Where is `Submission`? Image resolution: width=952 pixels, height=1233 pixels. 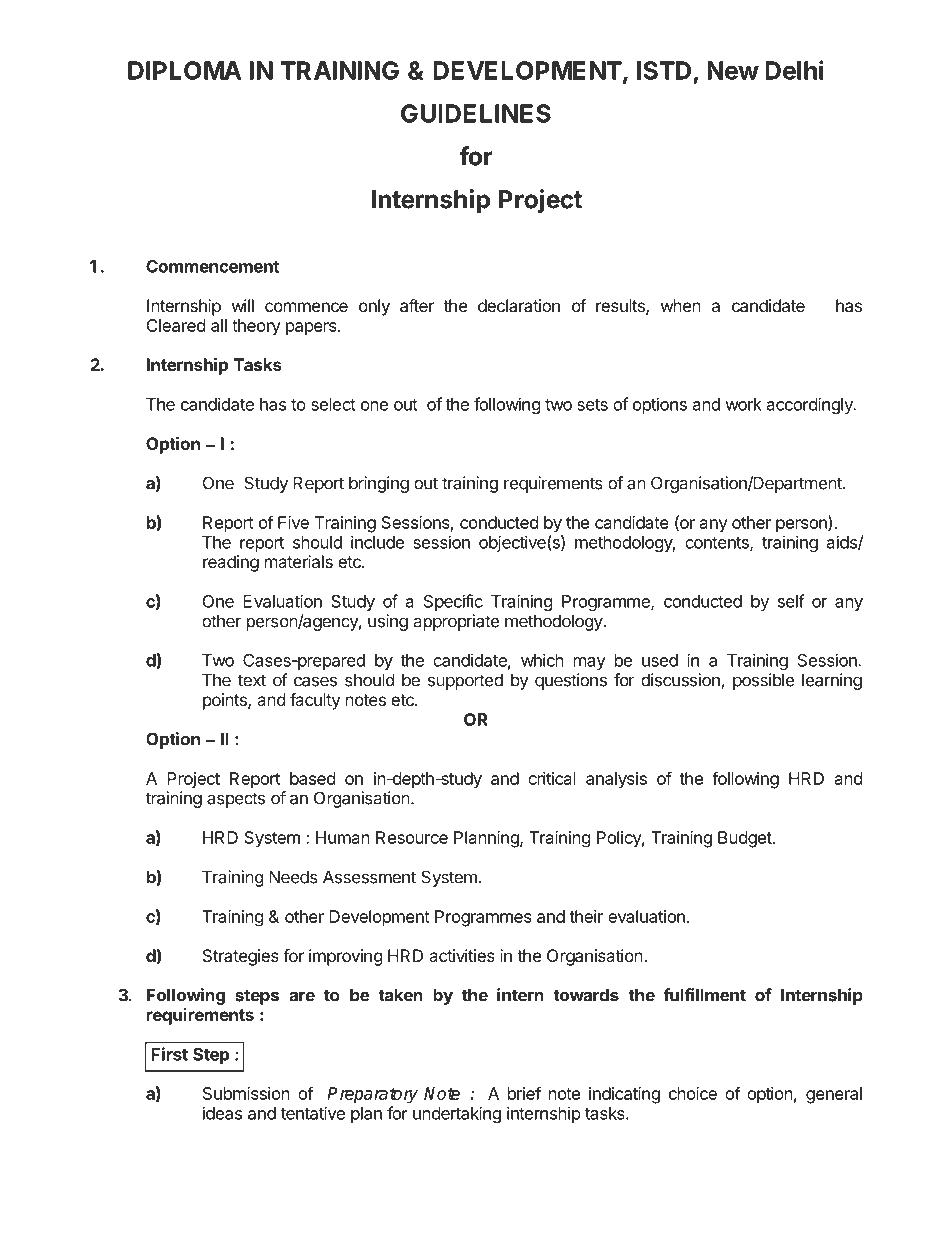 Submission is located at coordinates (246, 1093).
